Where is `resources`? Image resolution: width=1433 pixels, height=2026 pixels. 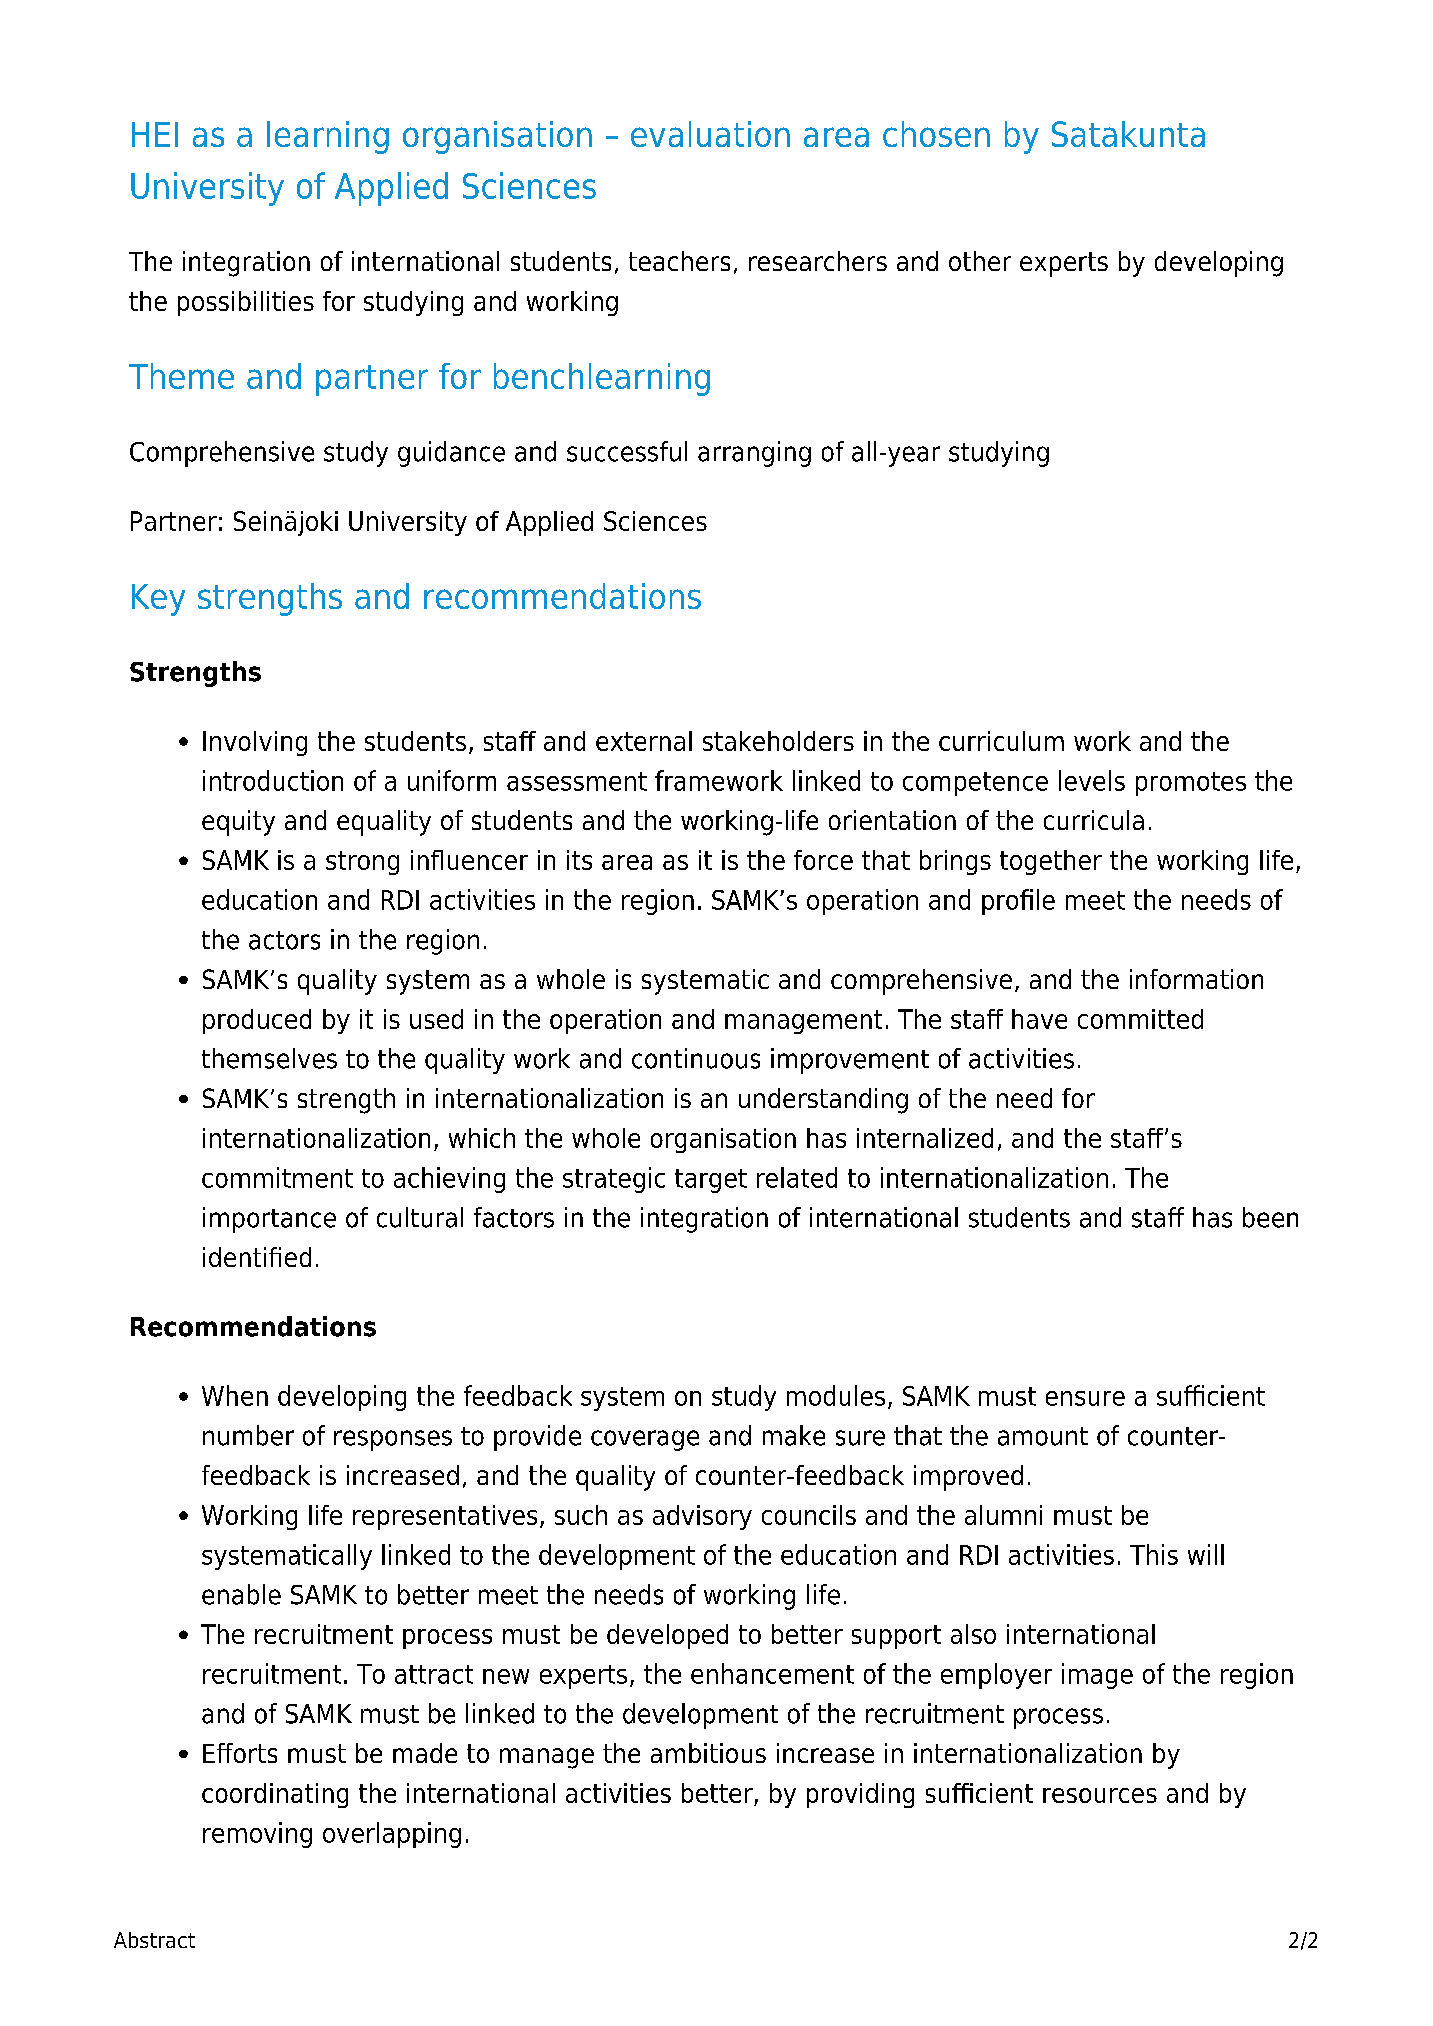 resources is located at coordinates (1100, 1795).
